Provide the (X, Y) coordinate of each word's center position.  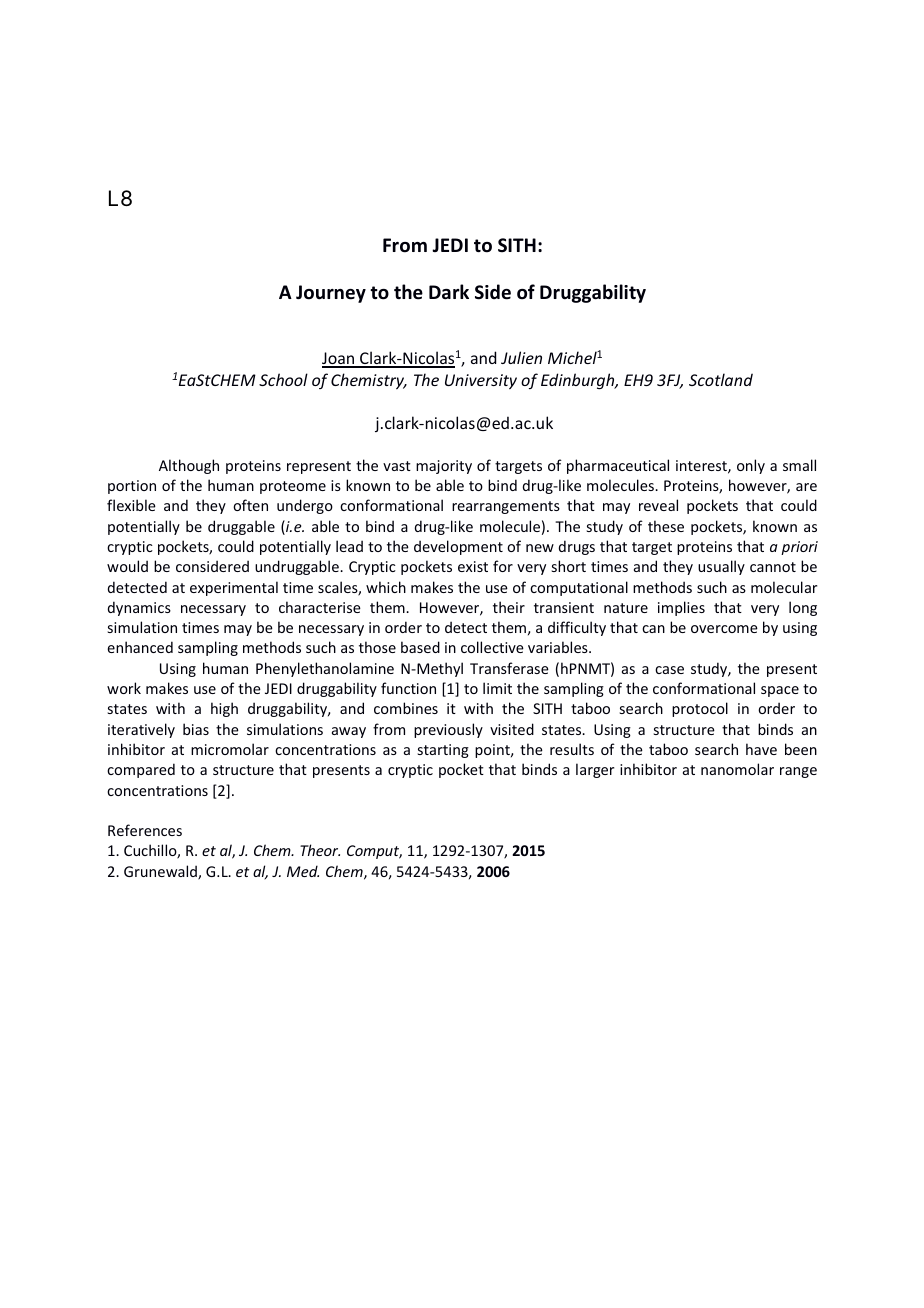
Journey (331, 294)
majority (444, 467)
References (145, 830)
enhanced (140, 647)
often (250, 505)
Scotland (721, 379)
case (669, 670)
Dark (449, 292)
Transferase (509, 668)
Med (303, 871)
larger (595, 770)
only (751, 466)
